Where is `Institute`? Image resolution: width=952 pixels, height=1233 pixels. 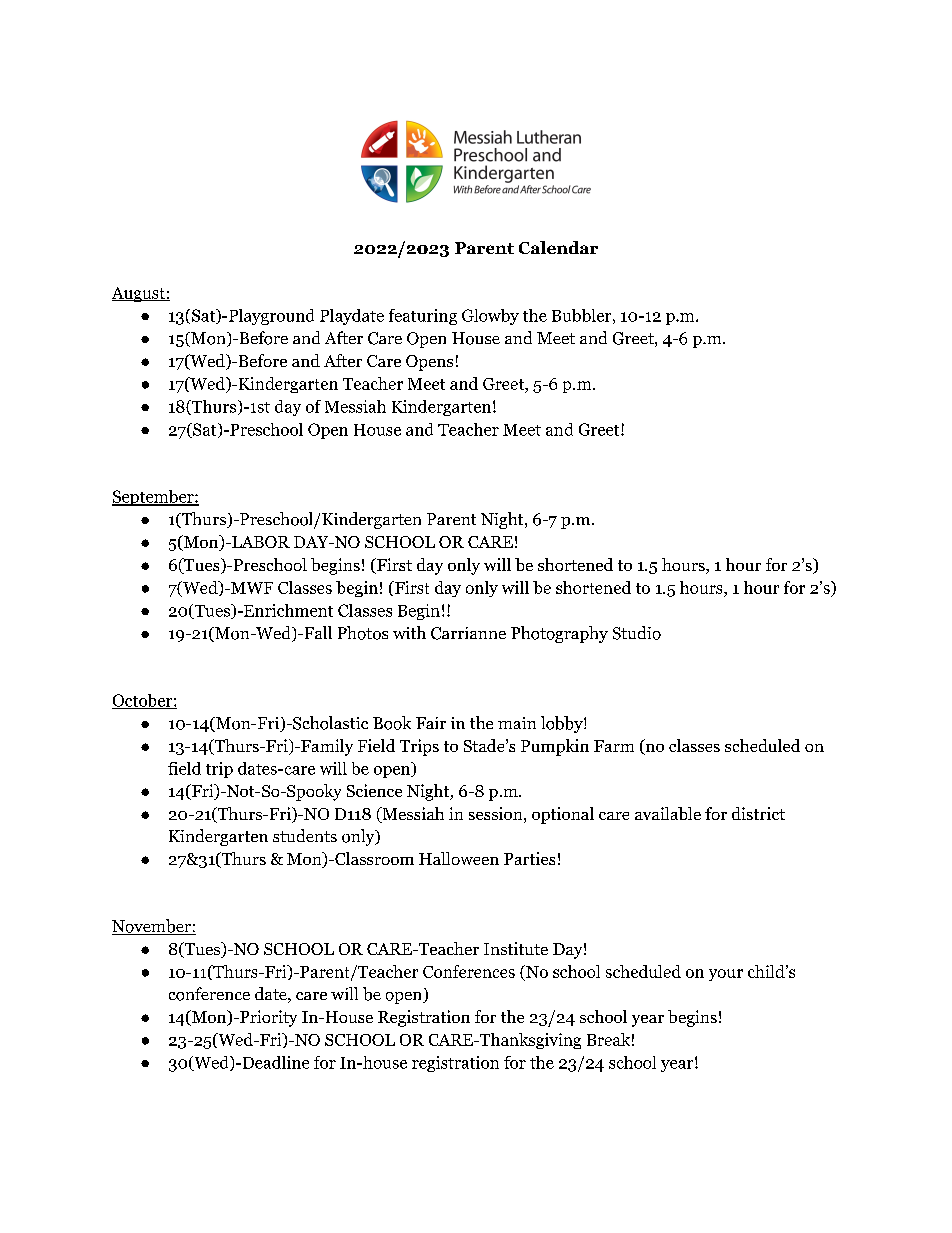 Institute is located at coordinates (516, 948).
